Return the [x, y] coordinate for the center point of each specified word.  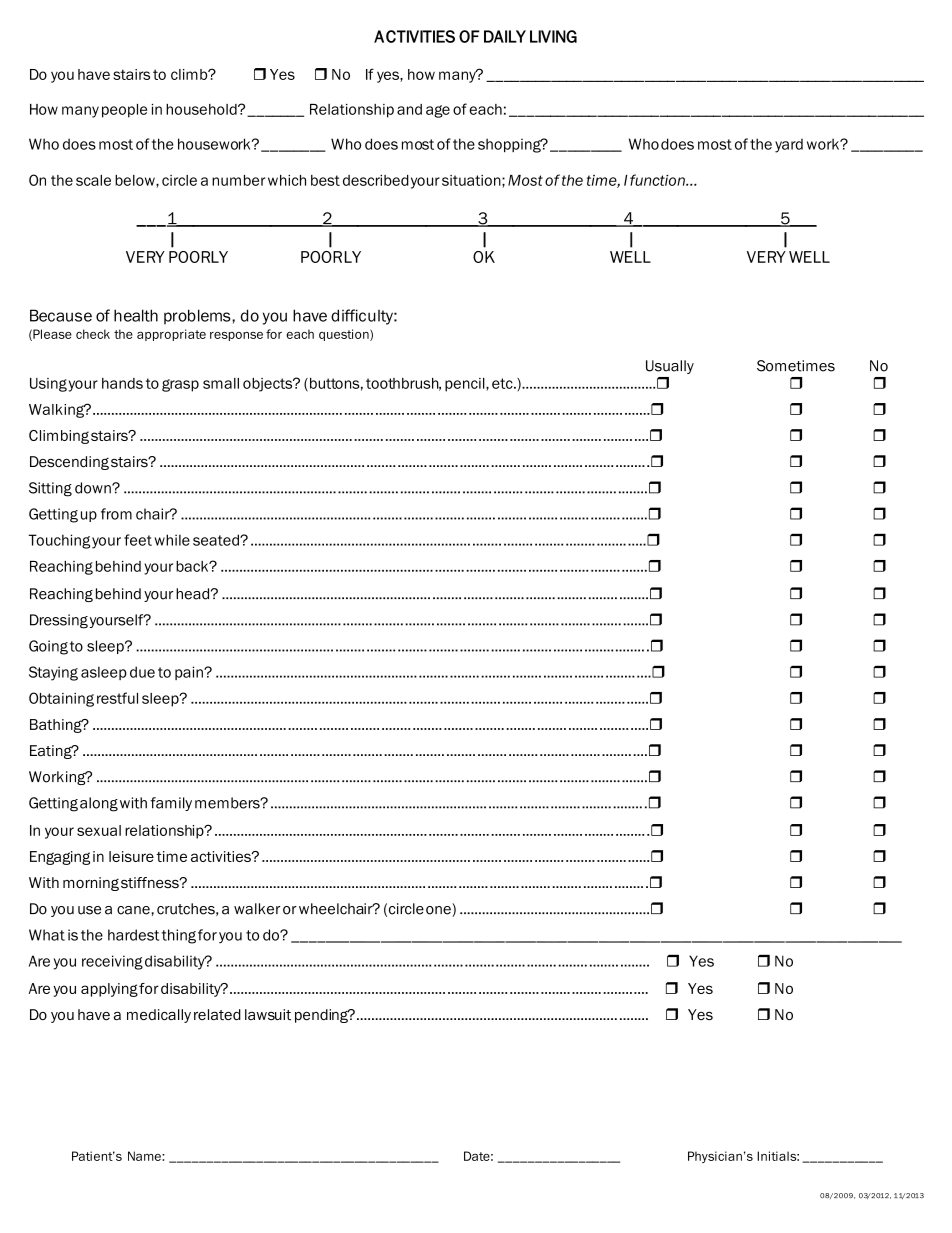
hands [122, 383]
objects [269, 385]
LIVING [553, 36]
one [439, 910]
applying [109, 990]
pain [190, 673]
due [142, 672]
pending [322, 1016]
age [438, 111]
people [124, 111]
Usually [670, 367]
